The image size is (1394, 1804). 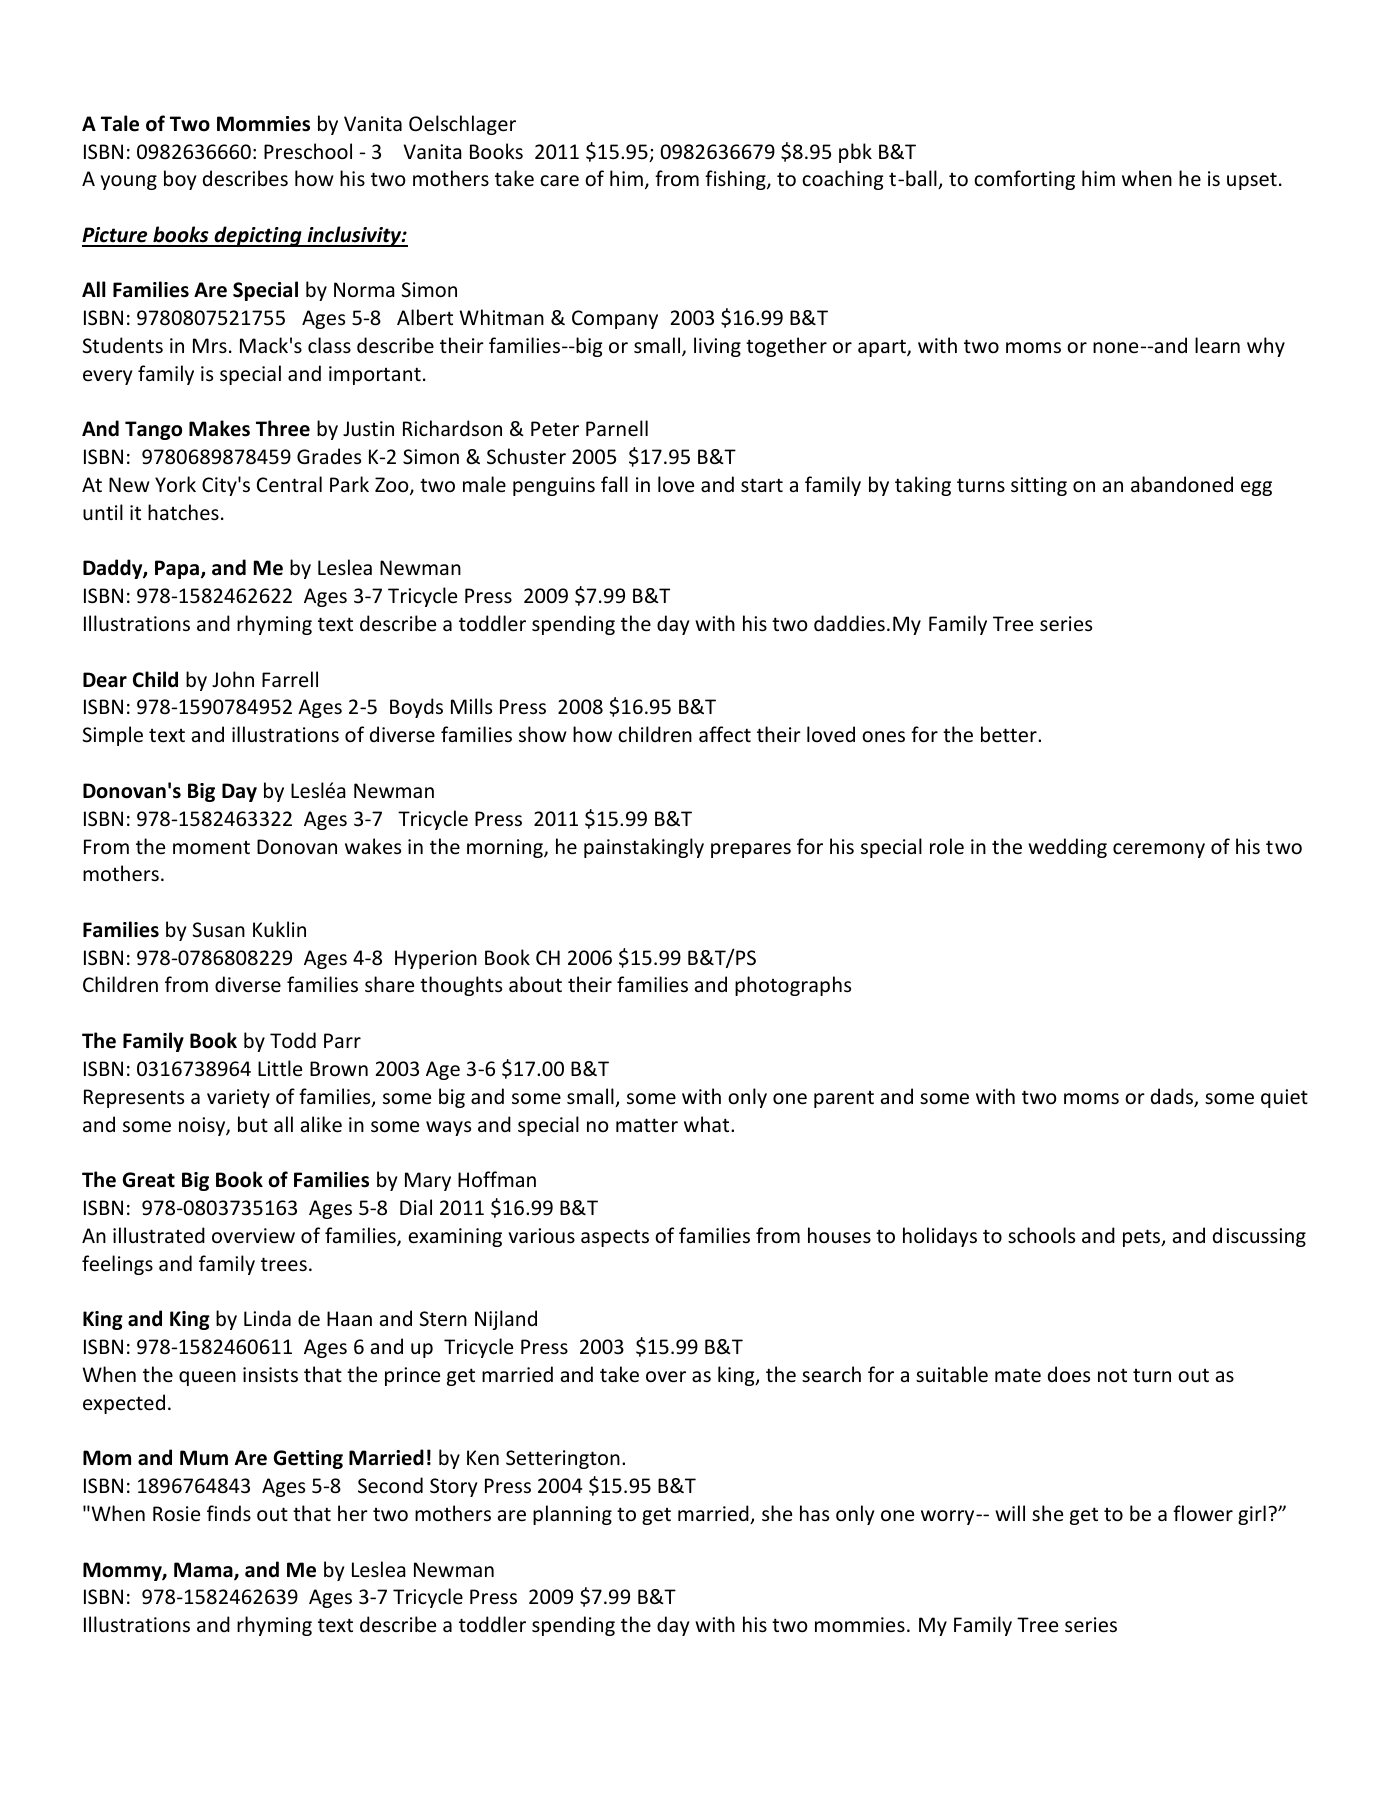 What do you see at coordinates (736, 180) in the screenshot?
I see `fishing` at bounding box center [736, 180].
